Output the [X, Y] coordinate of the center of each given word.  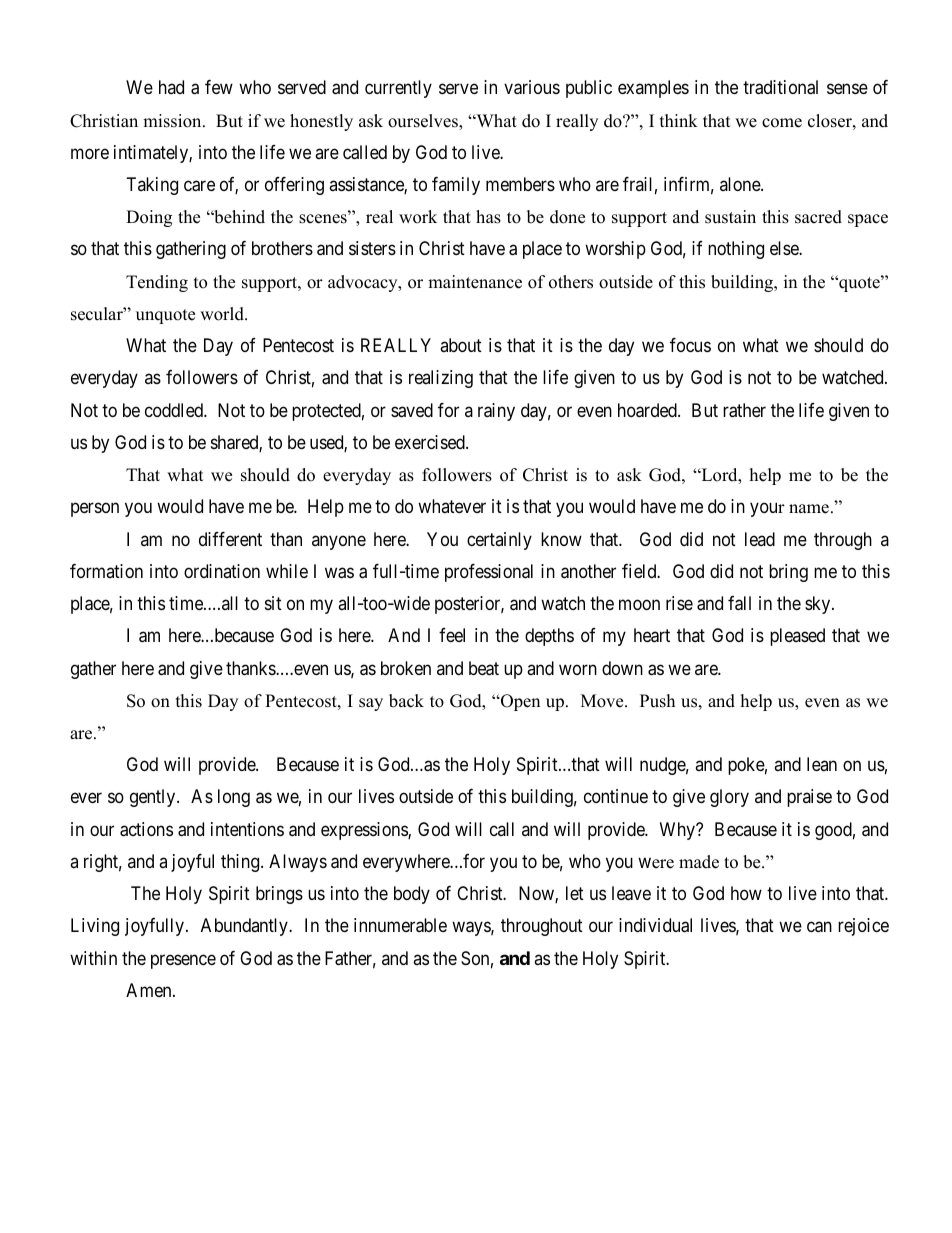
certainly [499, 541]
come [782, 123]
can [819, 927]
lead [760, 539]
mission [173, 121]
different [230, 539]
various [532, 87]
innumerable [400, 925]
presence [183, 961]
